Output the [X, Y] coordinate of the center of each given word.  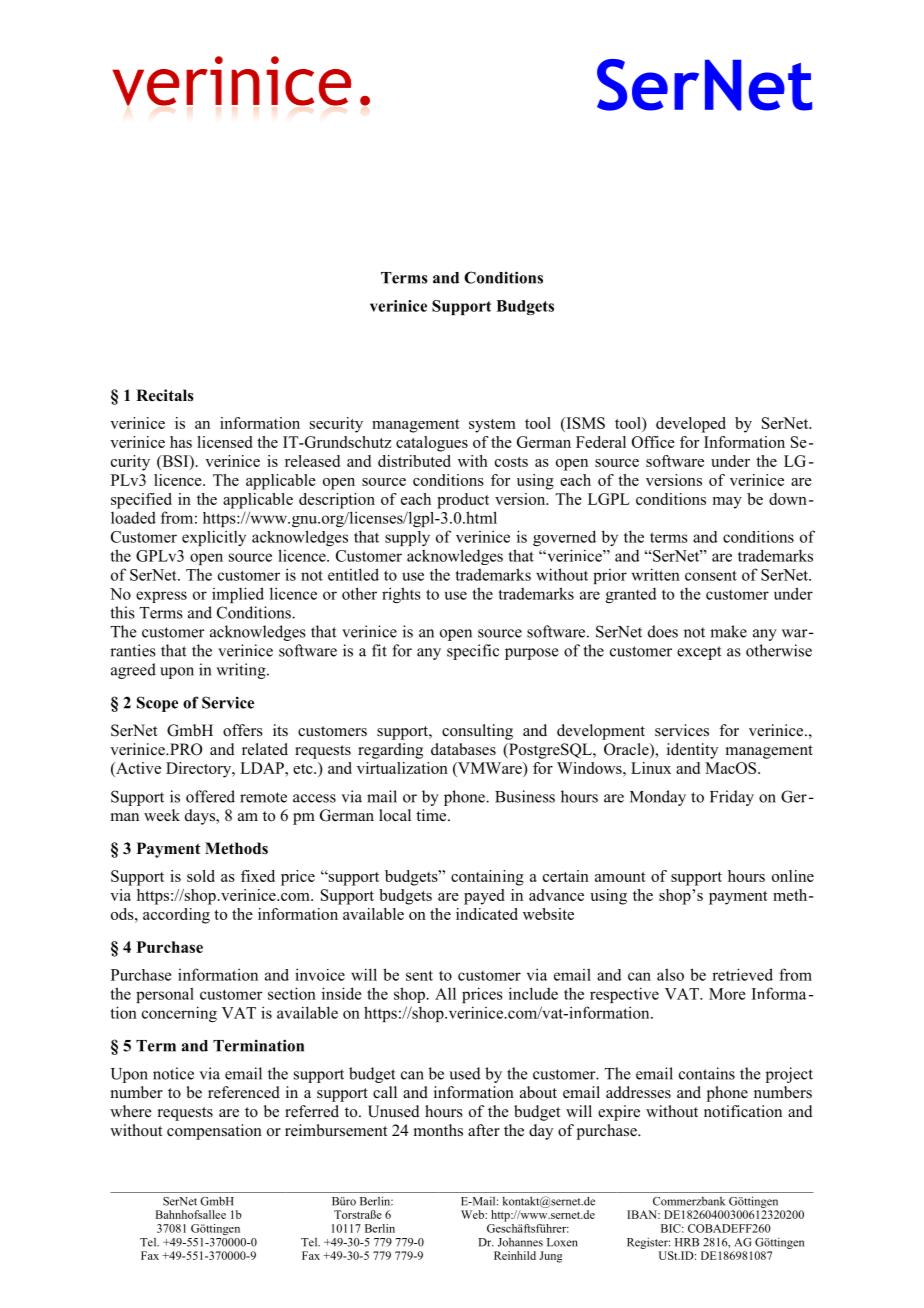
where [131, 1111]
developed [691, 425]
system [492, 426]
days [201, 817]
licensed [224, 442]
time [432, 815]
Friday [732, 798]
